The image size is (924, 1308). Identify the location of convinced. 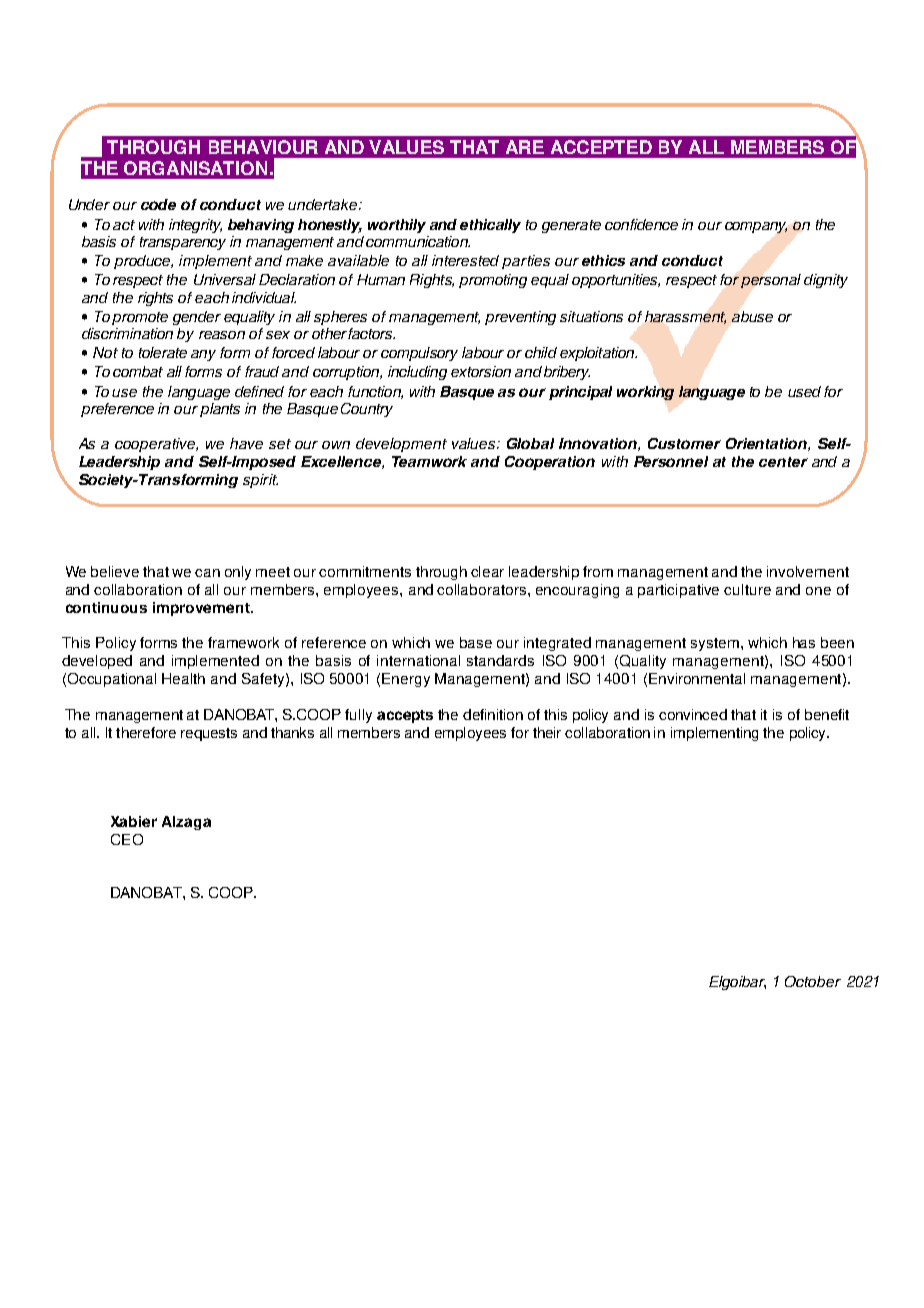
(693, 714).
